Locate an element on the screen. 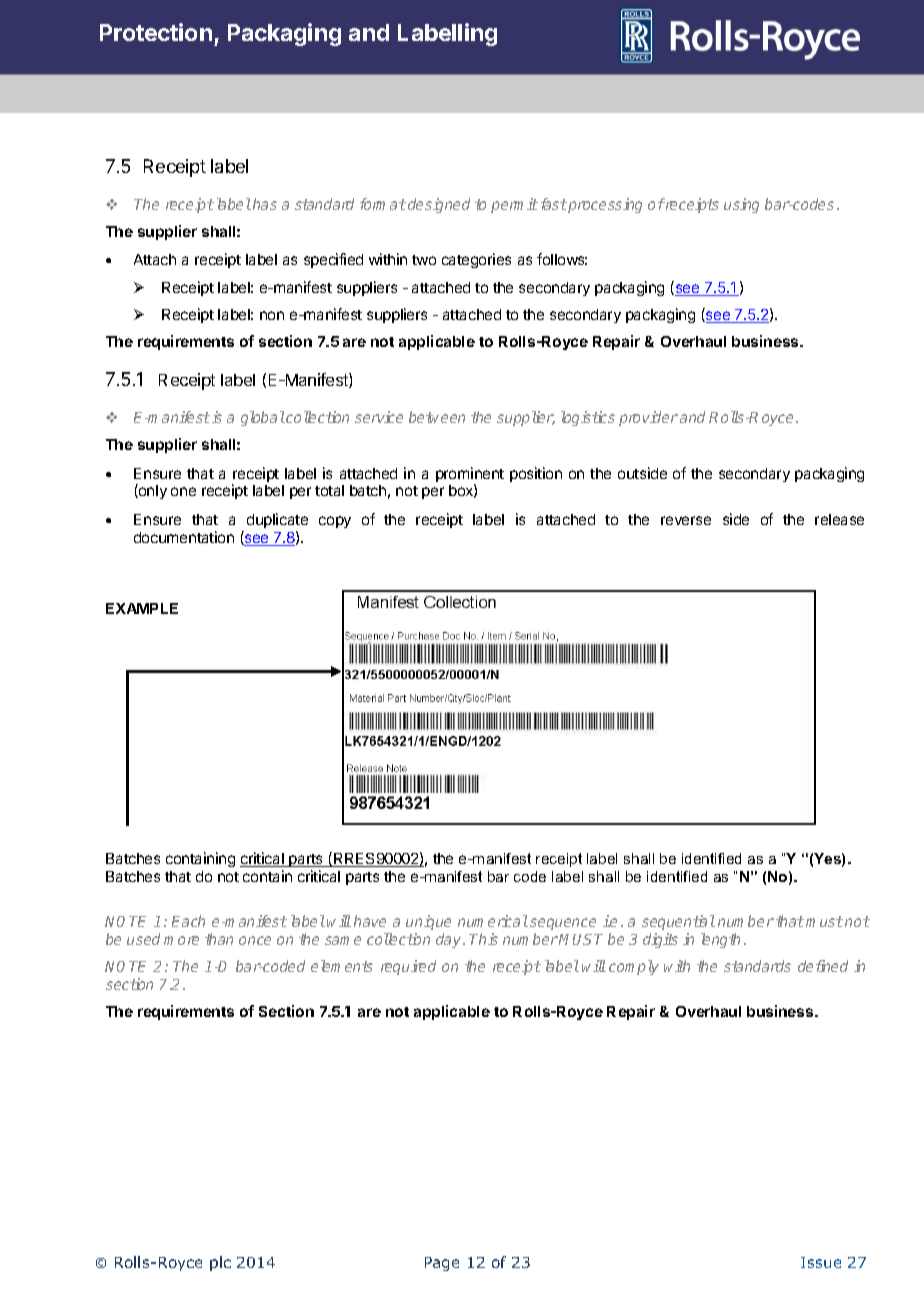 This screenshot has width=924, height=1307. prominent is located at coordinates (470, 476).
